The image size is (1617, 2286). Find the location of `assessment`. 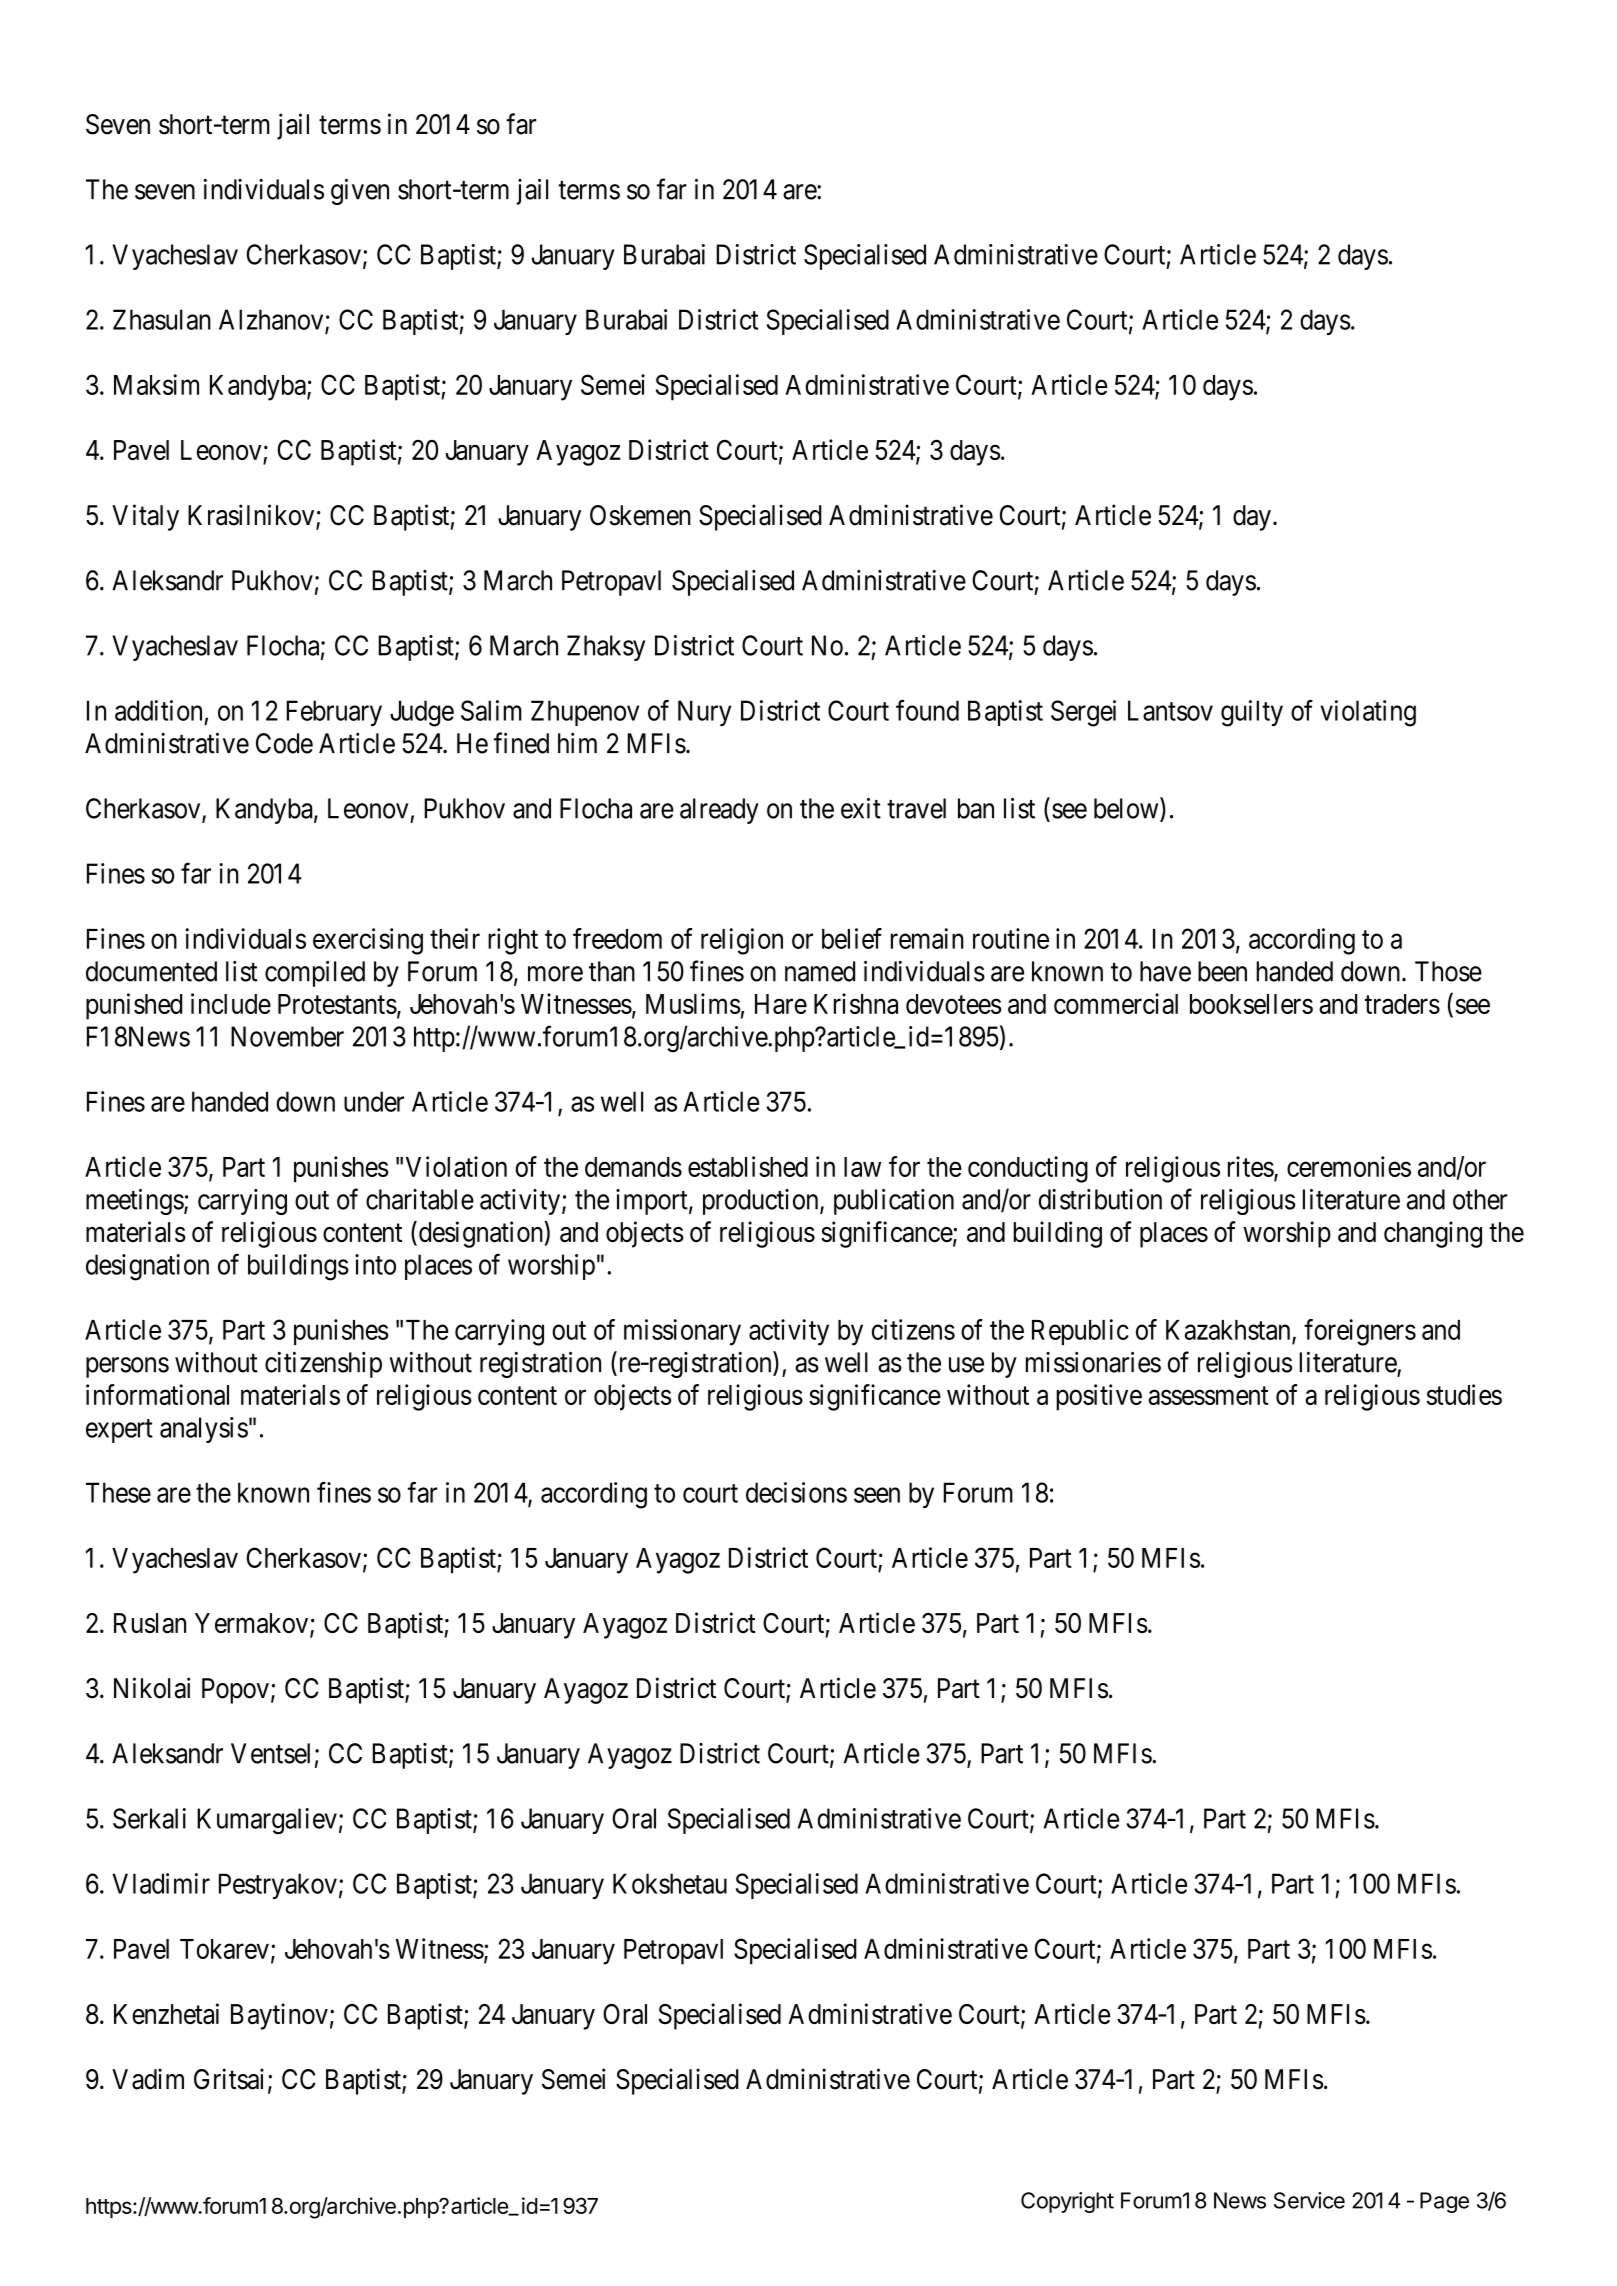

assessment is located at coordinates (1209, 1396).
